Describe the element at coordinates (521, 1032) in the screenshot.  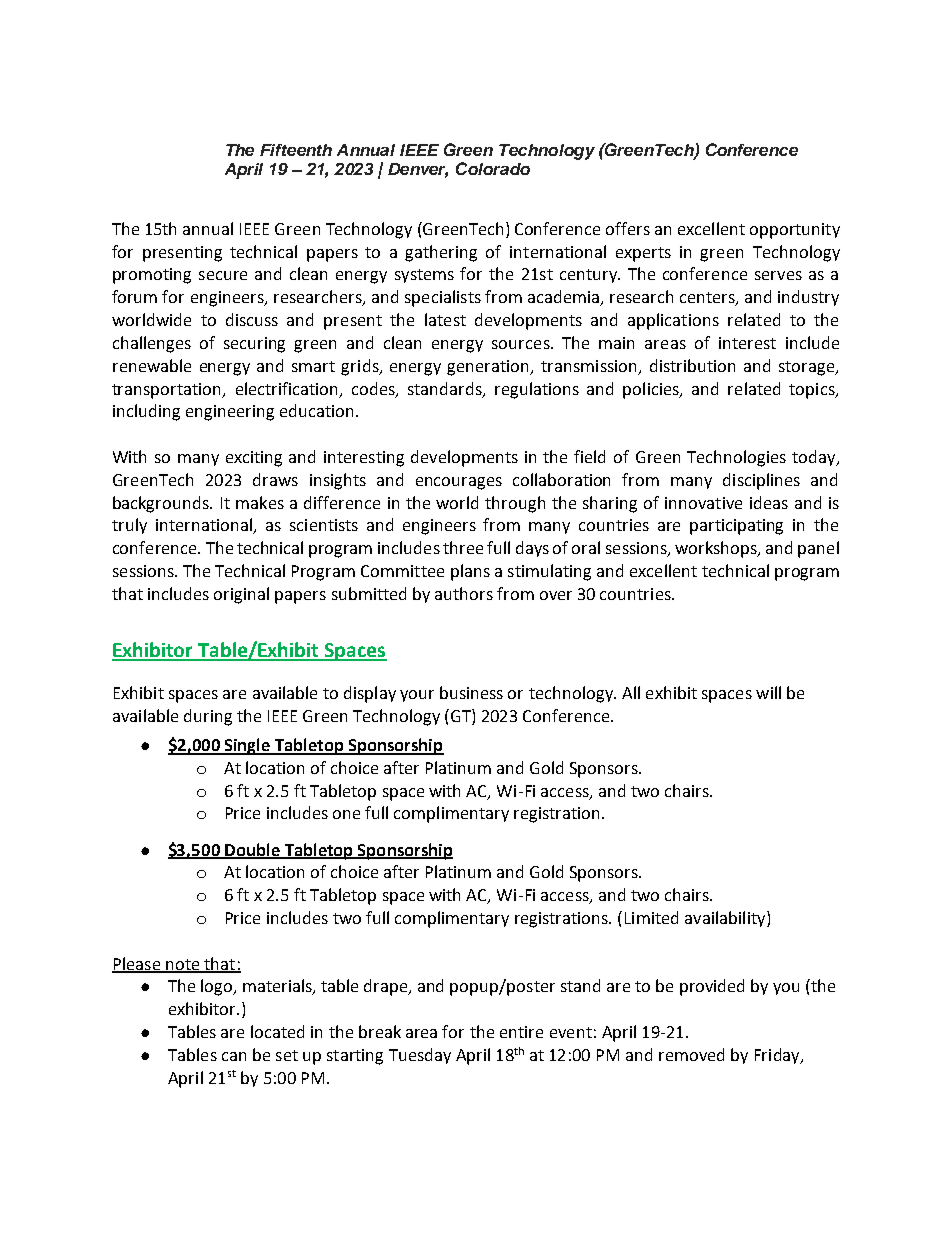
I see `entire` at that location.
